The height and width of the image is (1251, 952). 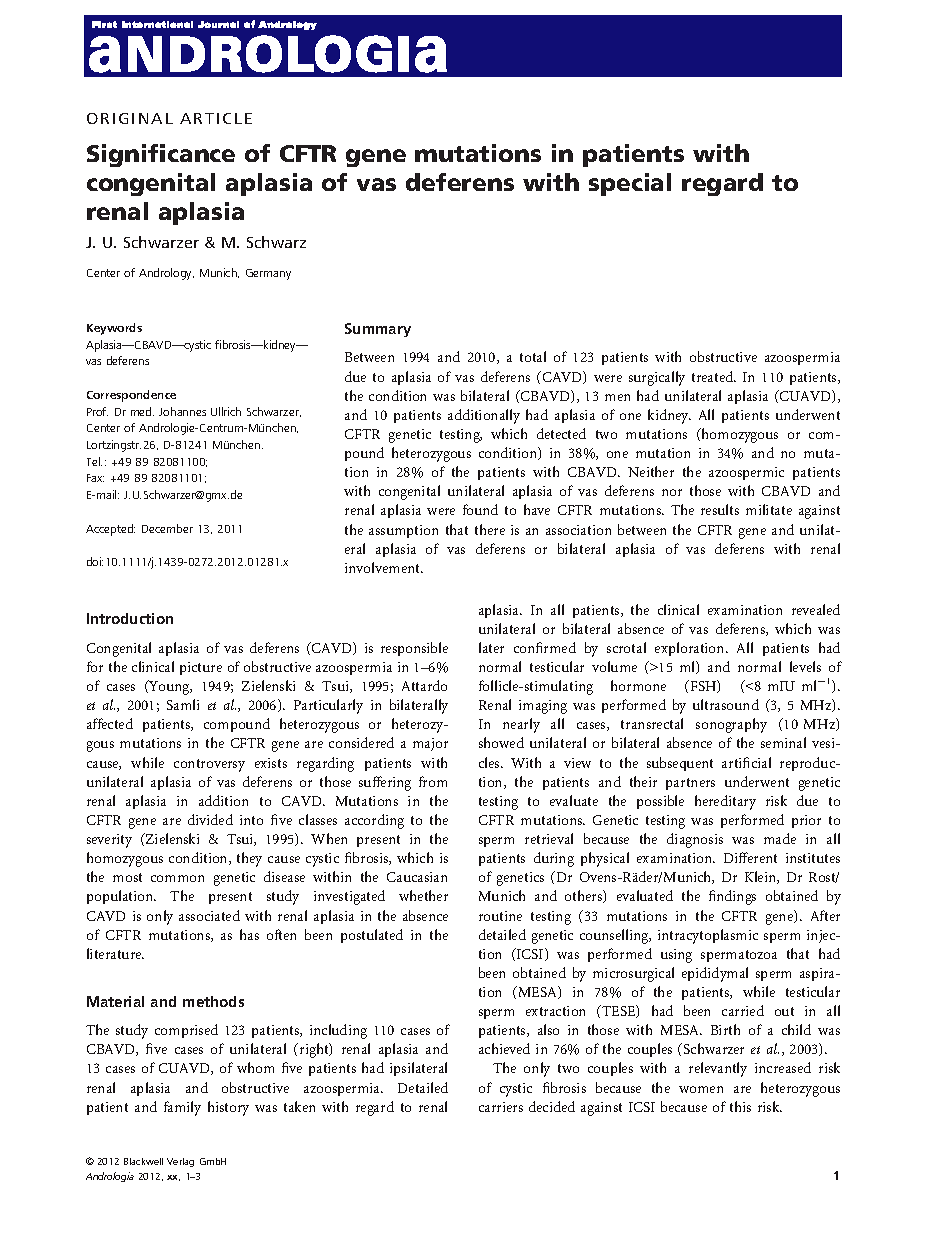 What do you see at coordinates (414, 649) in the image?
I see `responsible` at bounding box center [414, 649].
